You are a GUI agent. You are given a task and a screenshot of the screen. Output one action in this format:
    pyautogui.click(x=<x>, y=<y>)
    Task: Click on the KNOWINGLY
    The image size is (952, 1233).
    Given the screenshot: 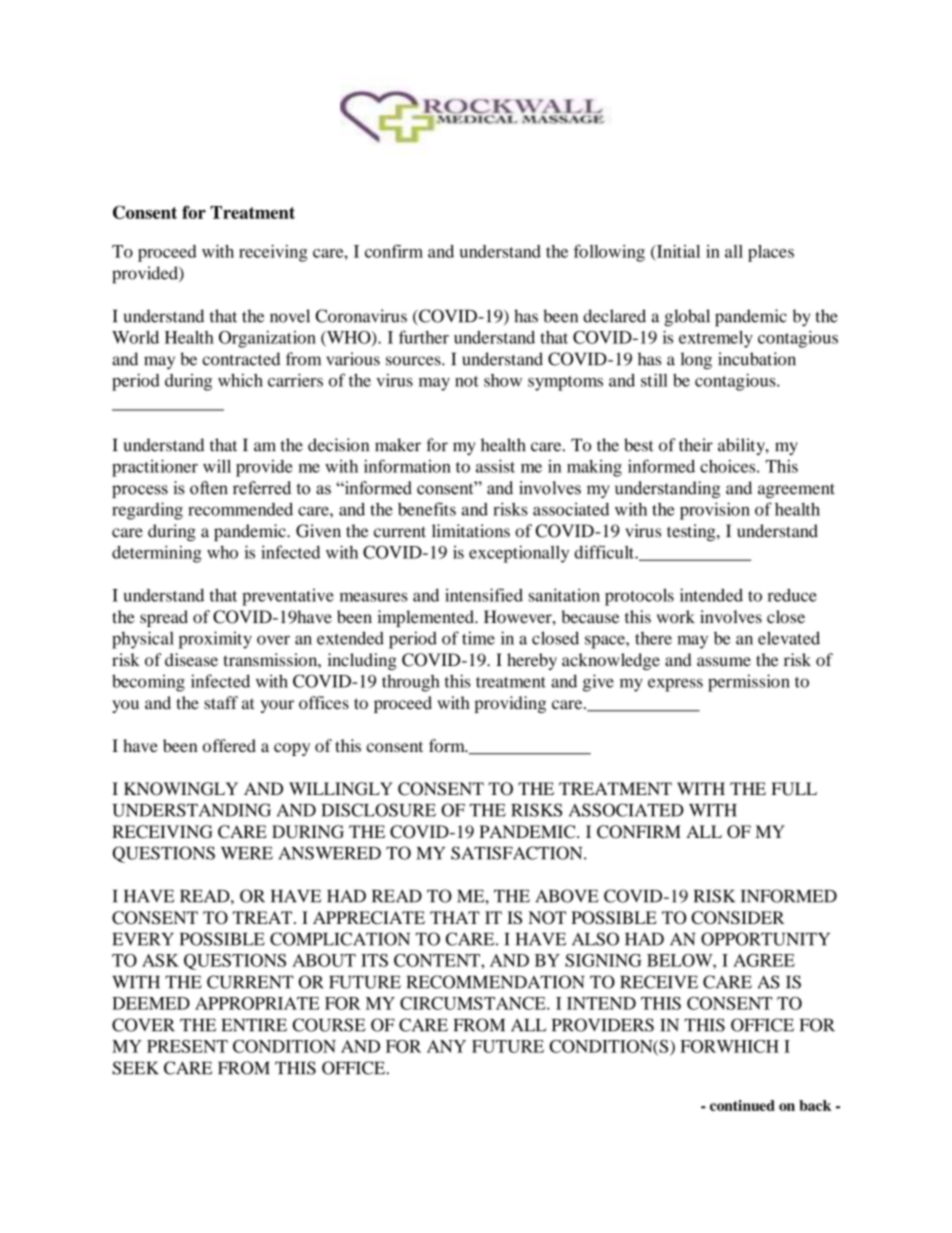 What is the action you would take?
    pyautogui.click(x=181, y=789)
